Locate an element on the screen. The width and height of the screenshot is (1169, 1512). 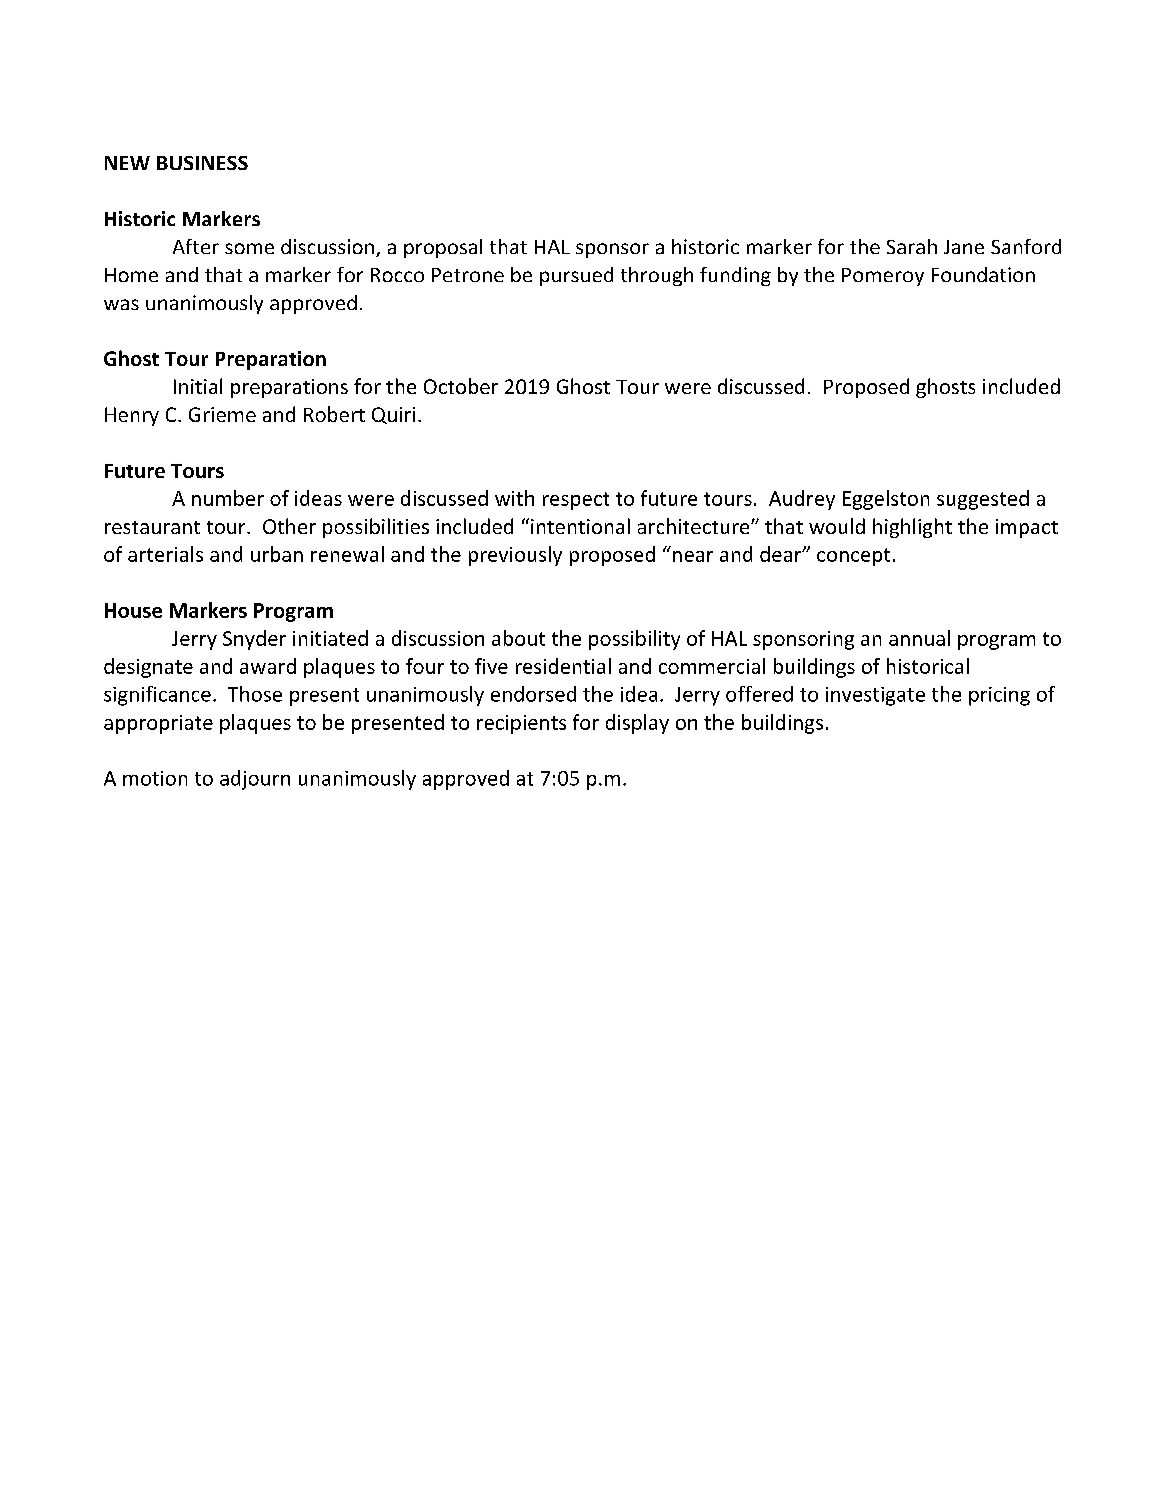
Initial is located at coordinates (198, 386).
